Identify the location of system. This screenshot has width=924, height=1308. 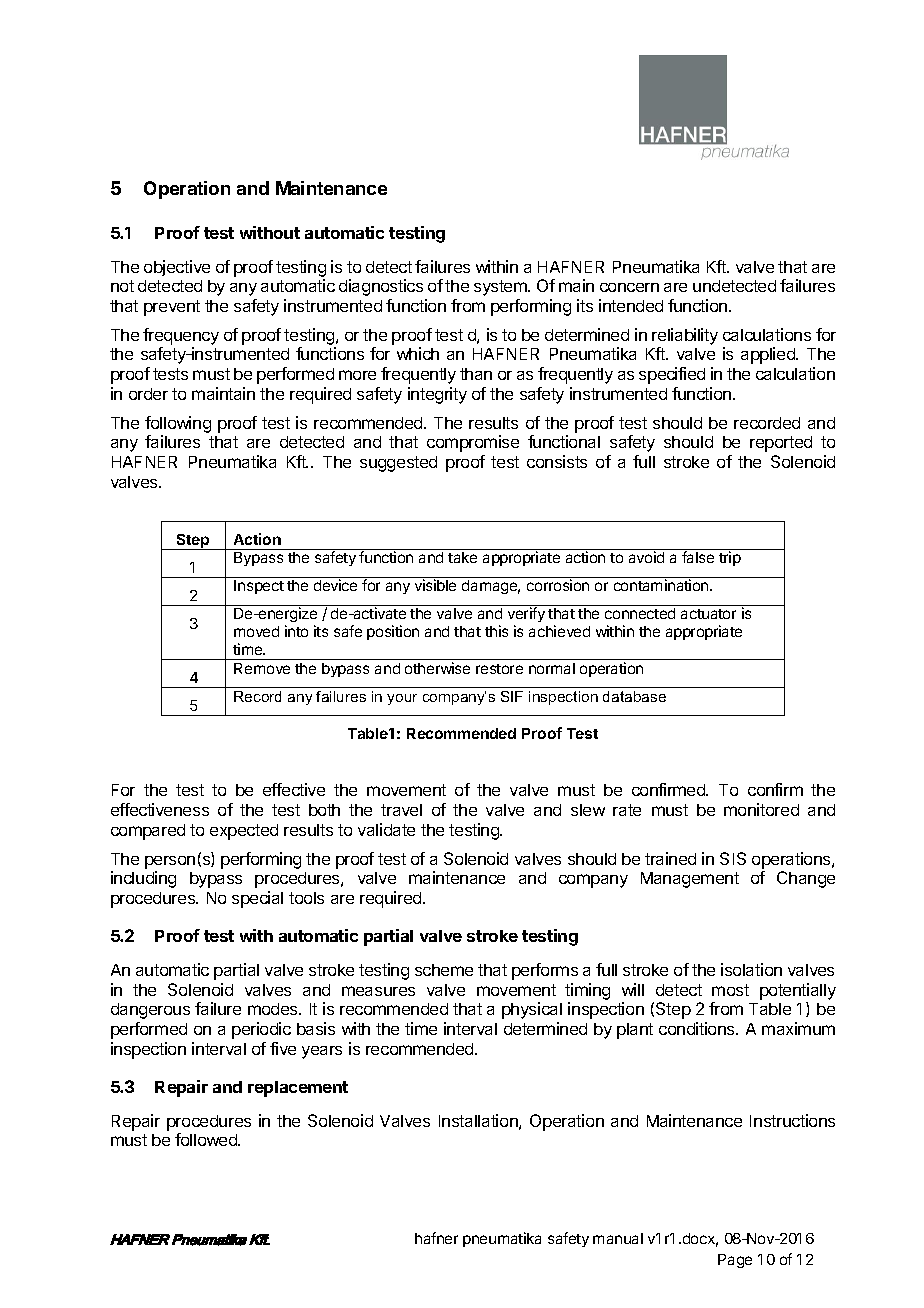
(501, 288).
